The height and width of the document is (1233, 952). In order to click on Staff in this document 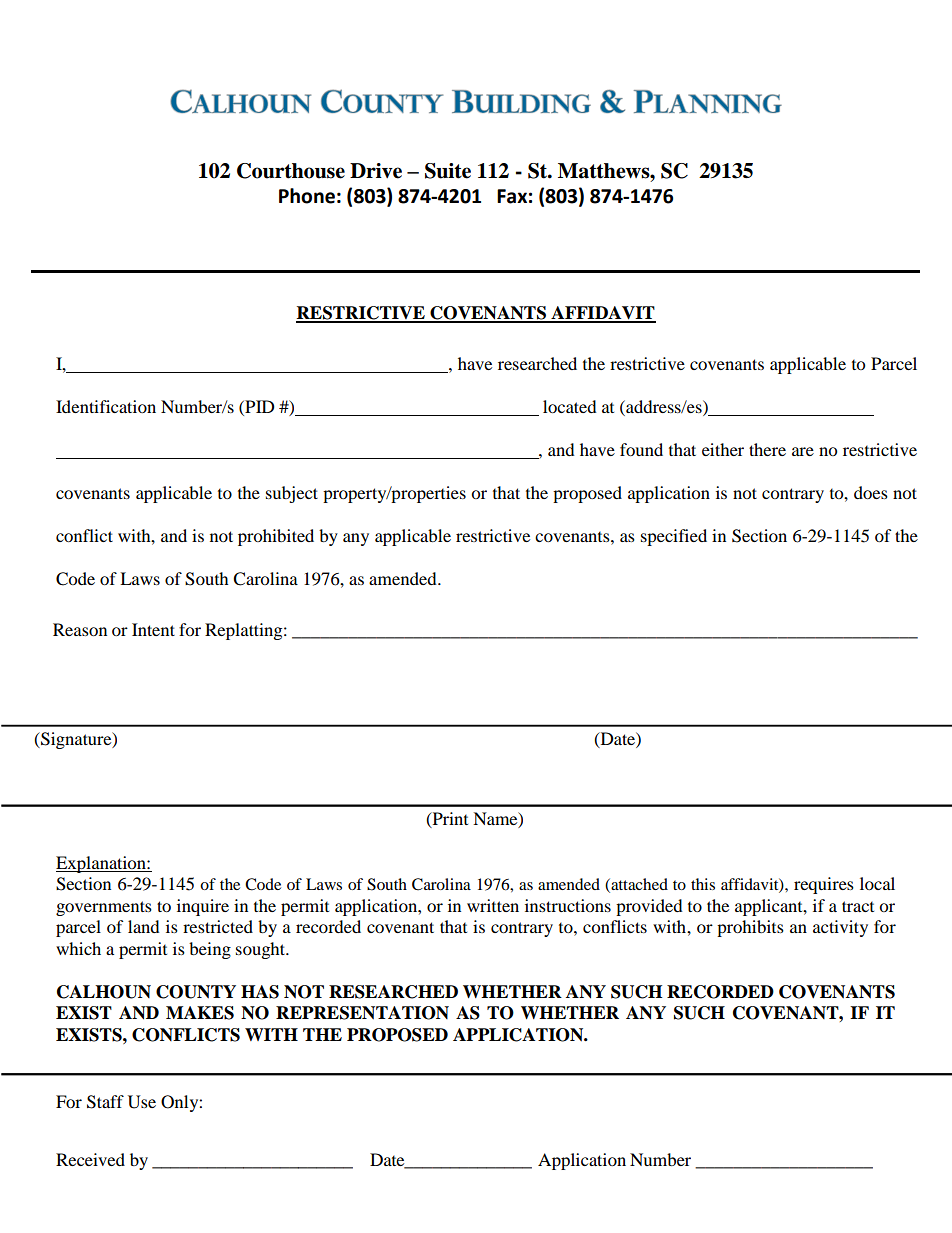, I will do `click(105, 1102)`.
